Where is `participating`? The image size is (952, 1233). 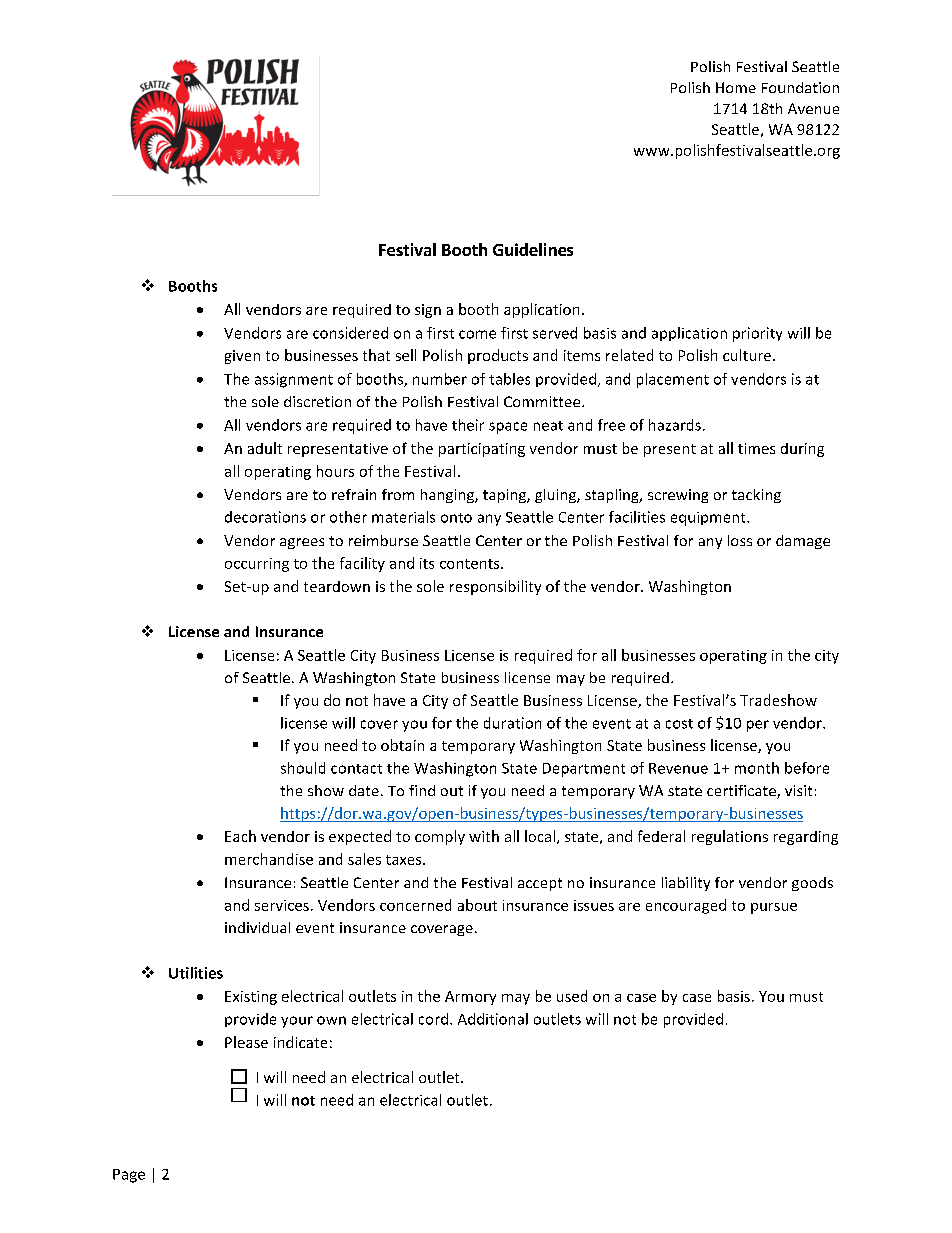 participating is located at coordinates (482, 450).
